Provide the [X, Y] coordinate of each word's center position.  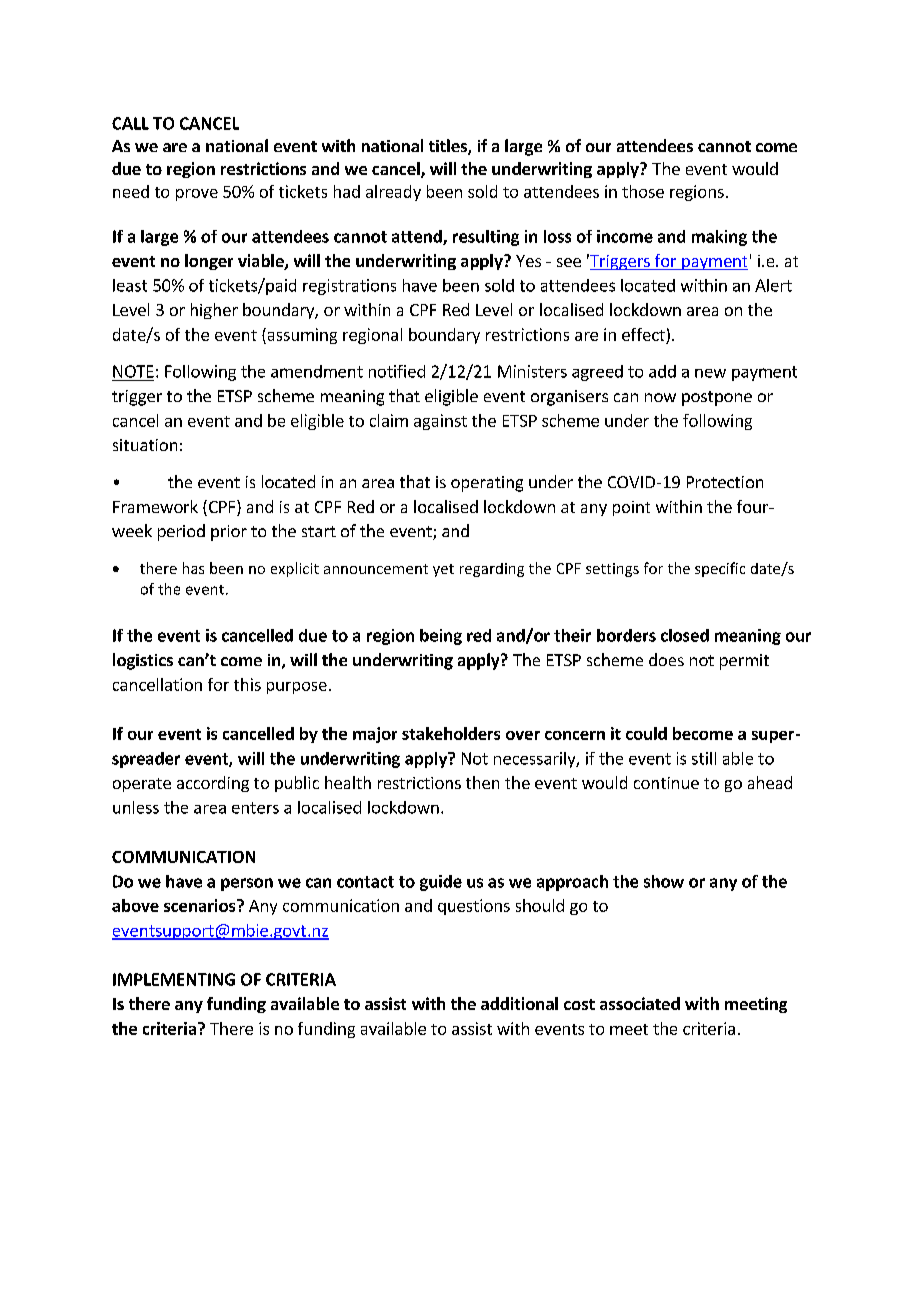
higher [214, 311]
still [704, 758]
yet [443, 570]
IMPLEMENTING [174, 979]
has [193, 568]
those [643, 191]
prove [197, 195]
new [710, 373]
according [213, 784]
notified [397, 371]
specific [720, 569]
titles [449, 147]
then [482, 782]
